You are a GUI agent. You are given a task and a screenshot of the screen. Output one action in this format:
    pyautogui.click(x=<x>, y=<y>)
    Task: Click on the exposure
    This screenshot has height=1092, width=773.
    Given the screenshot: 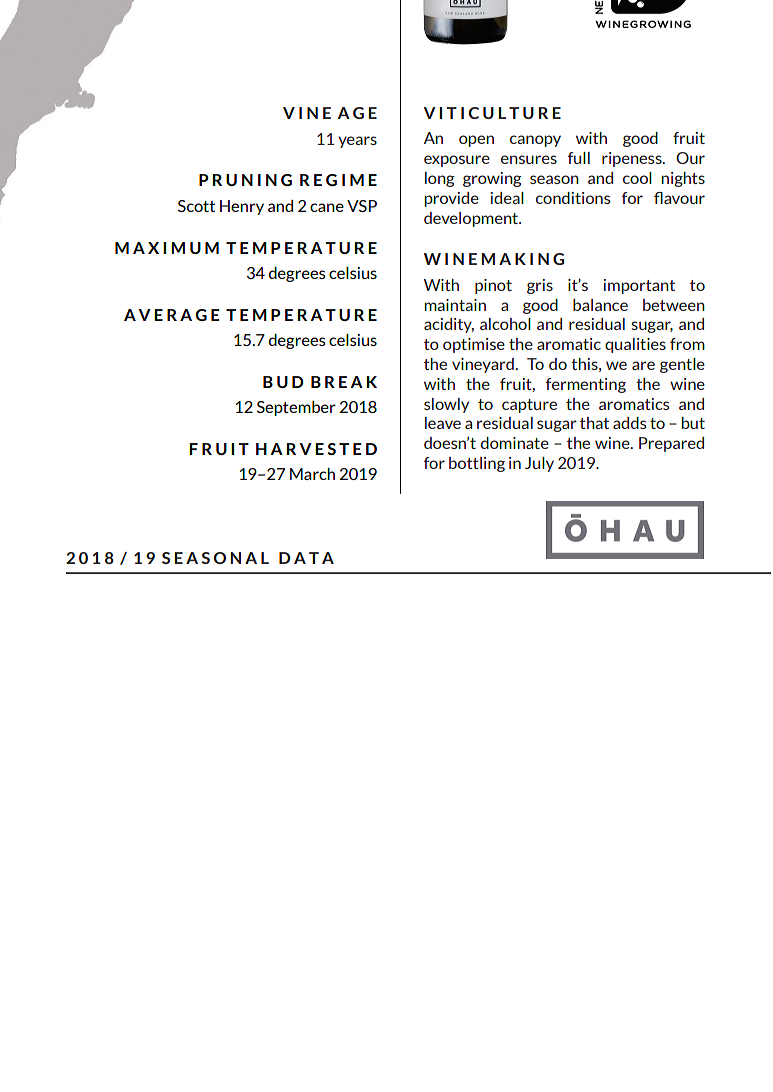 What is the action you would take?
    pyautogui.click(x=457, y=161)
